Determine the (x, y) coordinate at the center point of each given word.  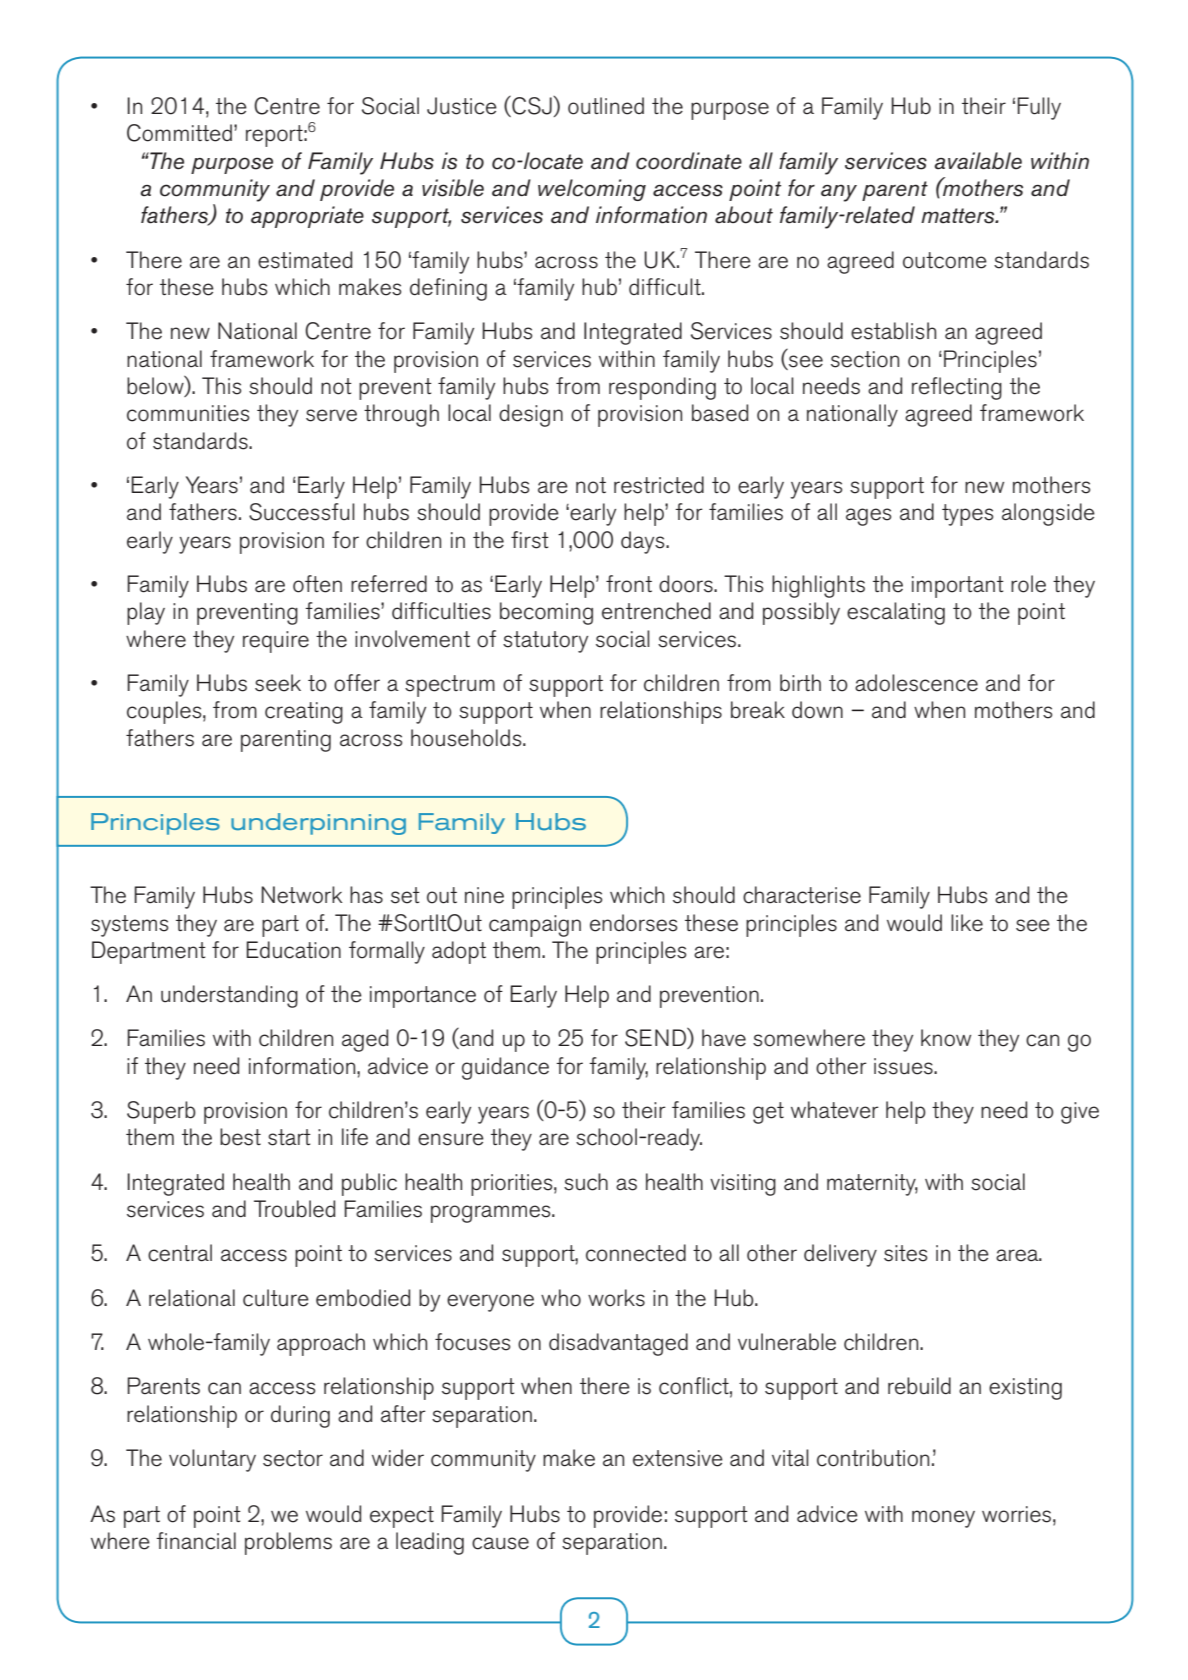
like (967, 923)
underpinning (318, 824)
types (967, 515)
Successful (302, 512)
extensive (678, 1458)
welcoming (592, 190)
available (978, 161)
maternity (872, 1185)
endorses (633, 923)
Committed (179, 133)
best (240, 1137)
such (586, 1182)
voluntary (212, 1460)
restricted (659, 485)
